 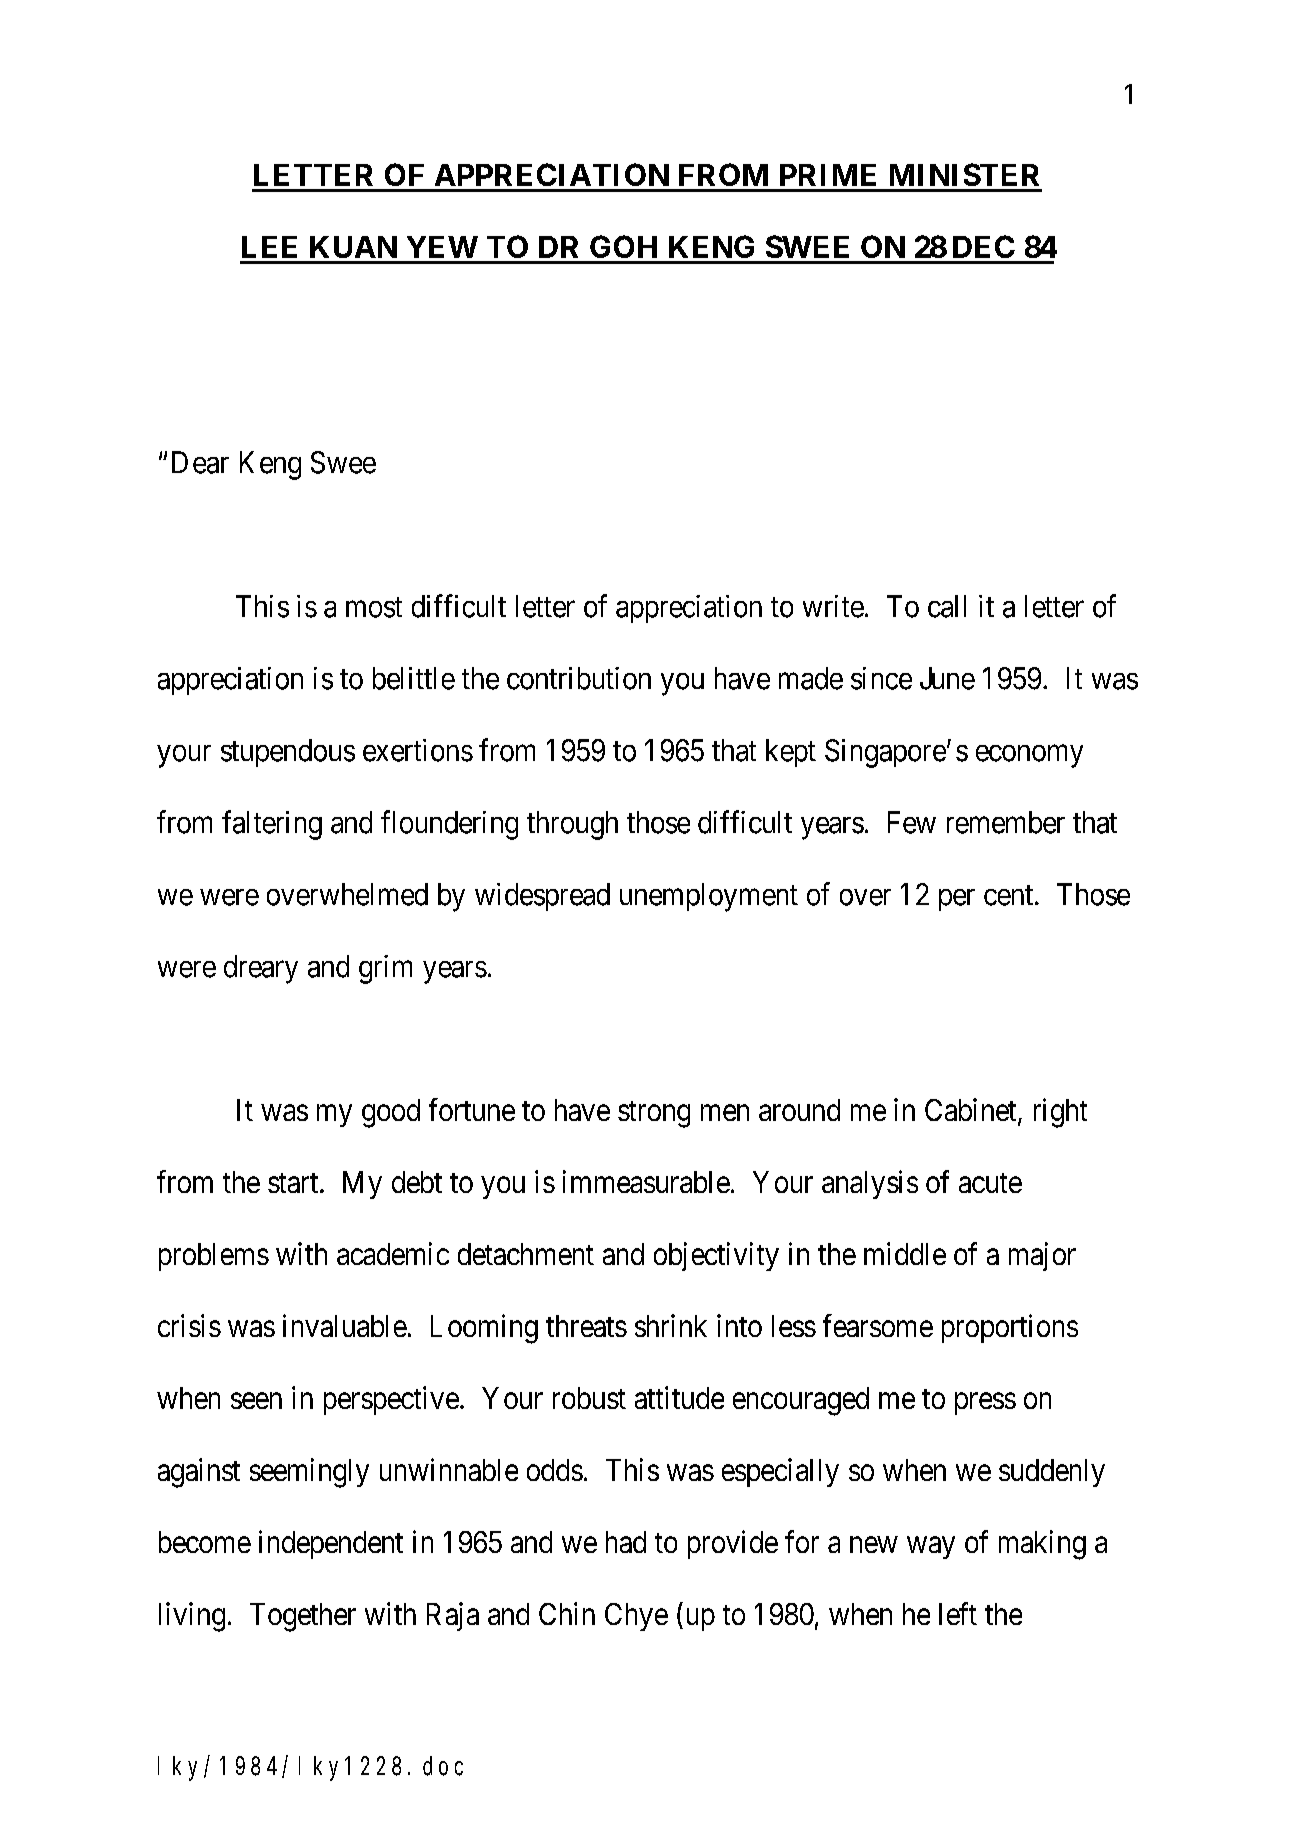 I want to click on call, so click(x=947, y=606).
